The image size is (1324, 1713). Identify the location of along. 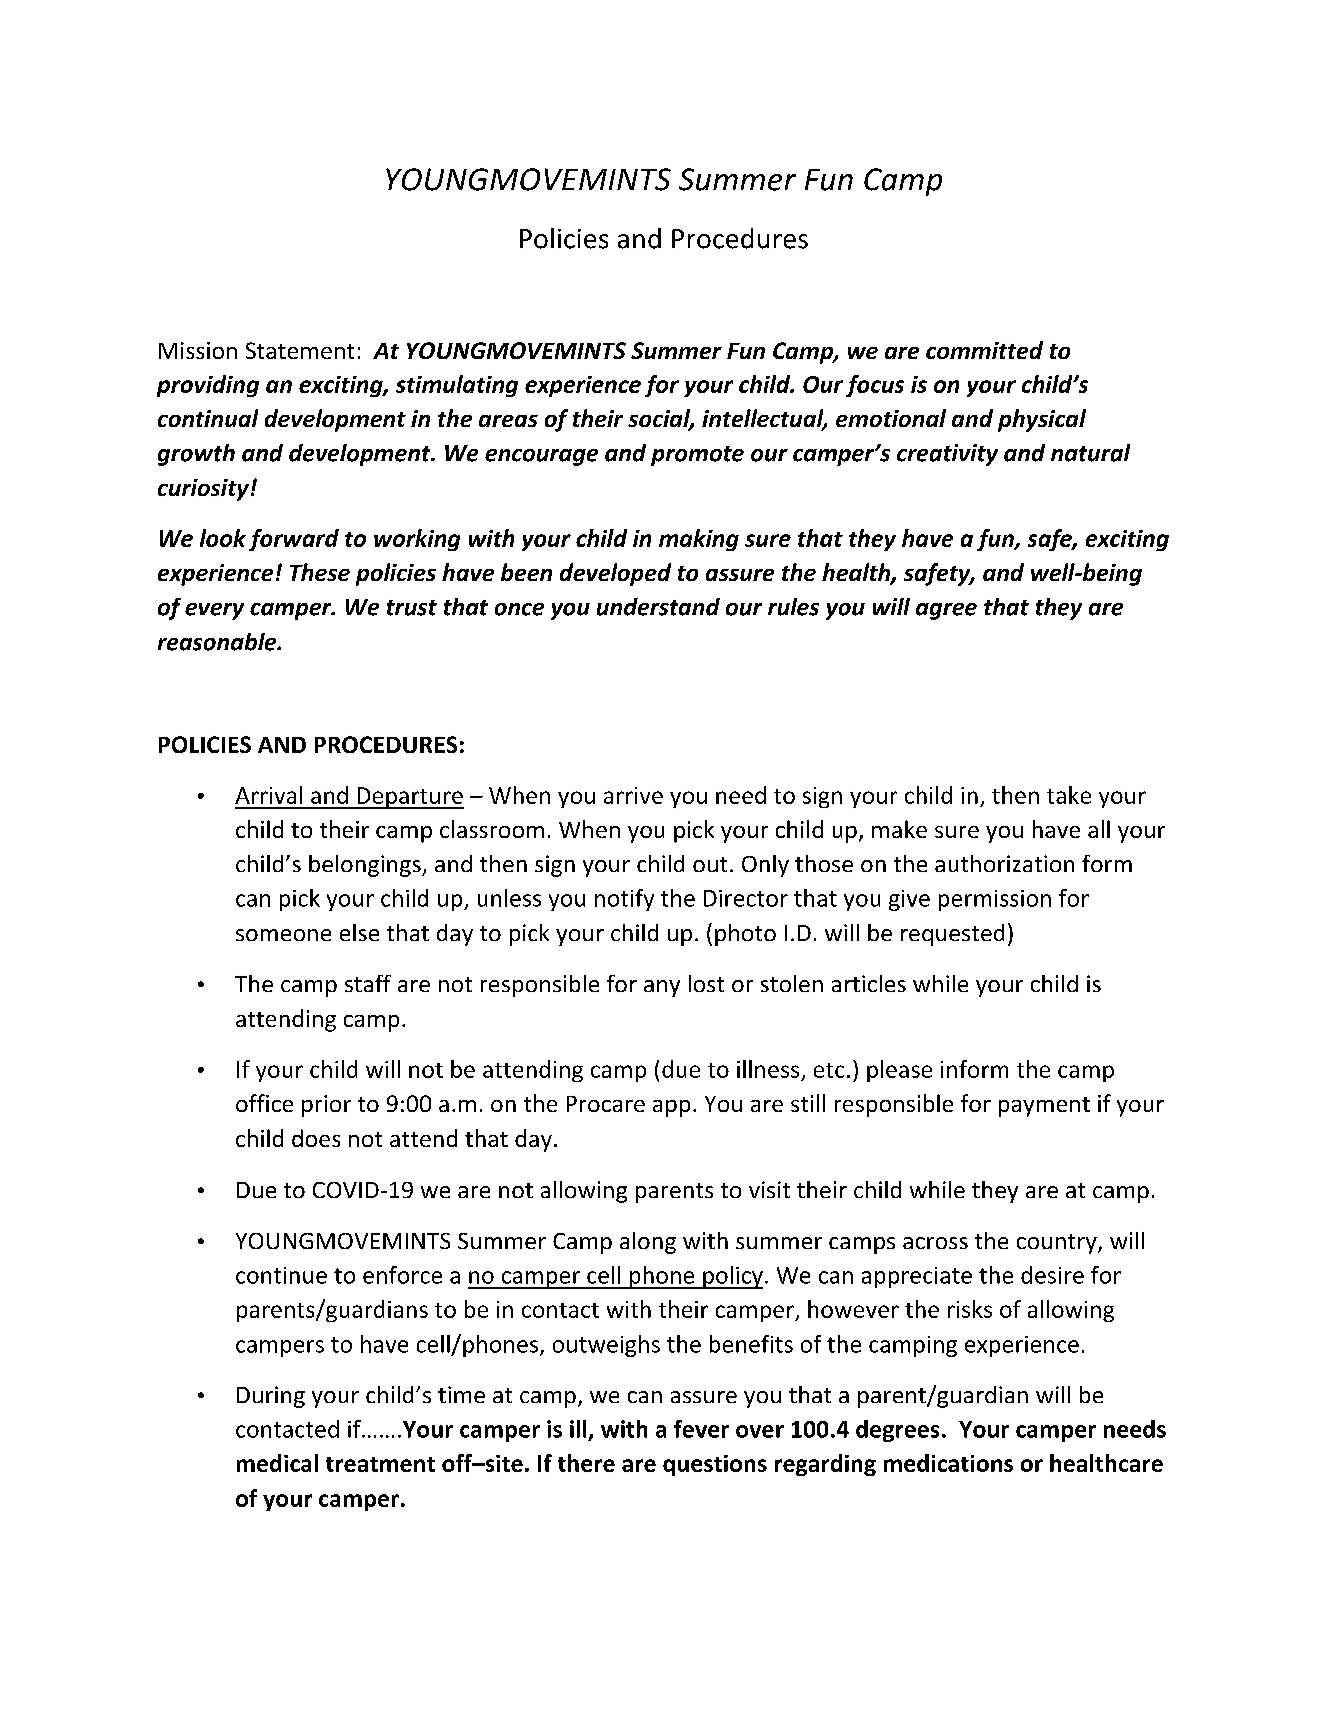
(648, 1243).
